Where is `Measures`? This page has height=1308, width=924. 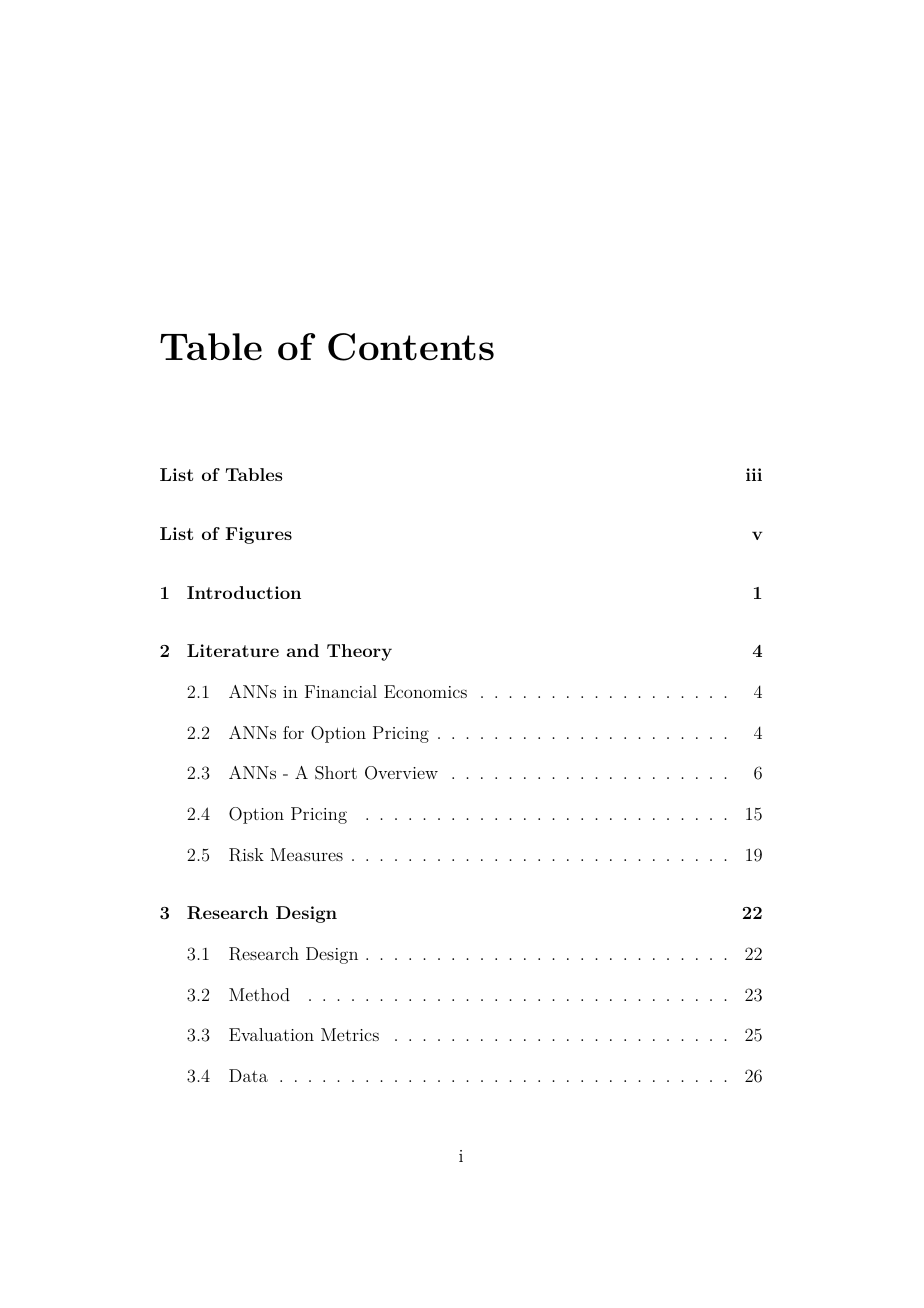 Measures is located at coordinates (306, 854).
